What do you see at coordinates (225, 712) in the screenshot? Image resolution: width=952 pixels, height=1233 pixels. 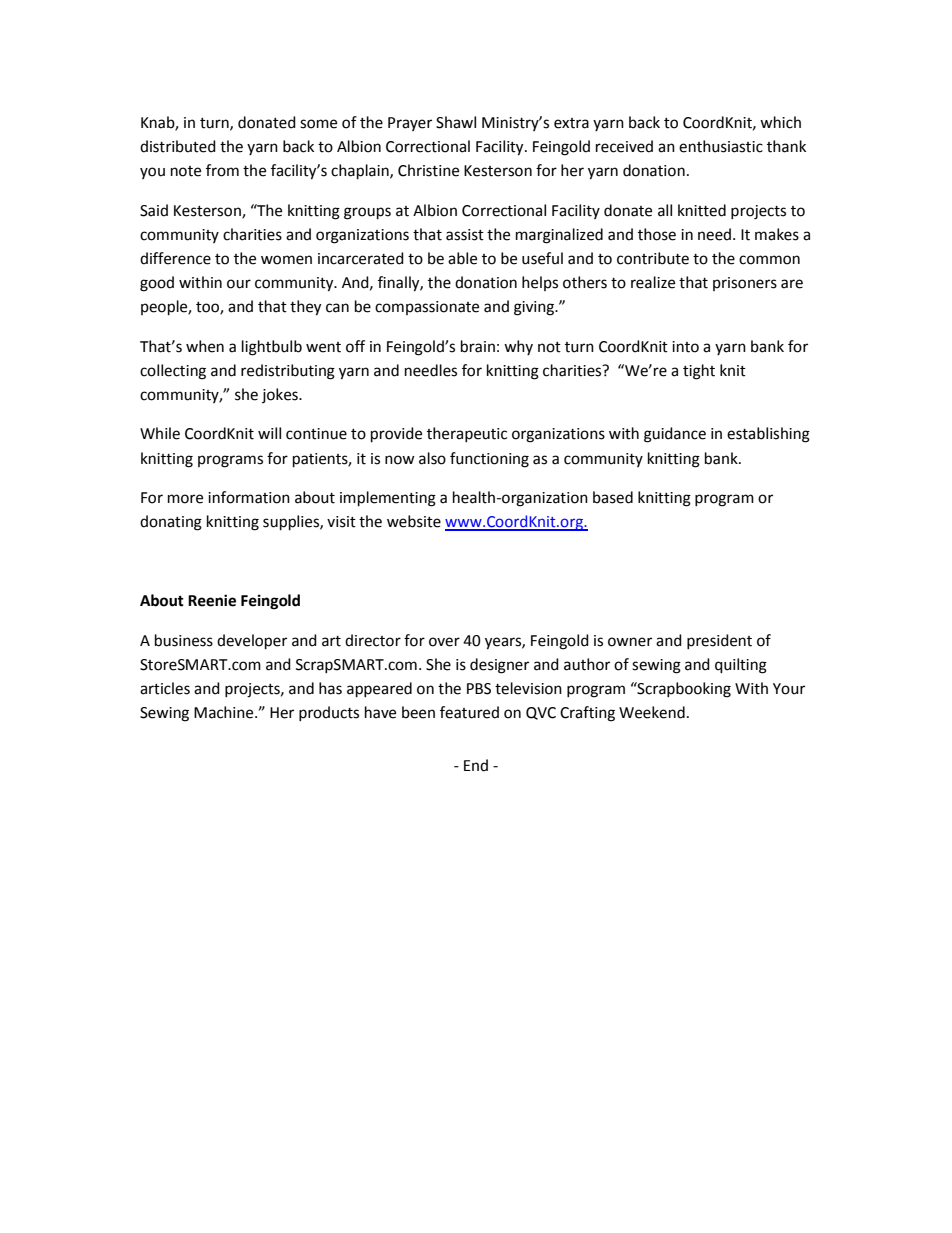 I see `Machine` at bounding box center [225, 712].
